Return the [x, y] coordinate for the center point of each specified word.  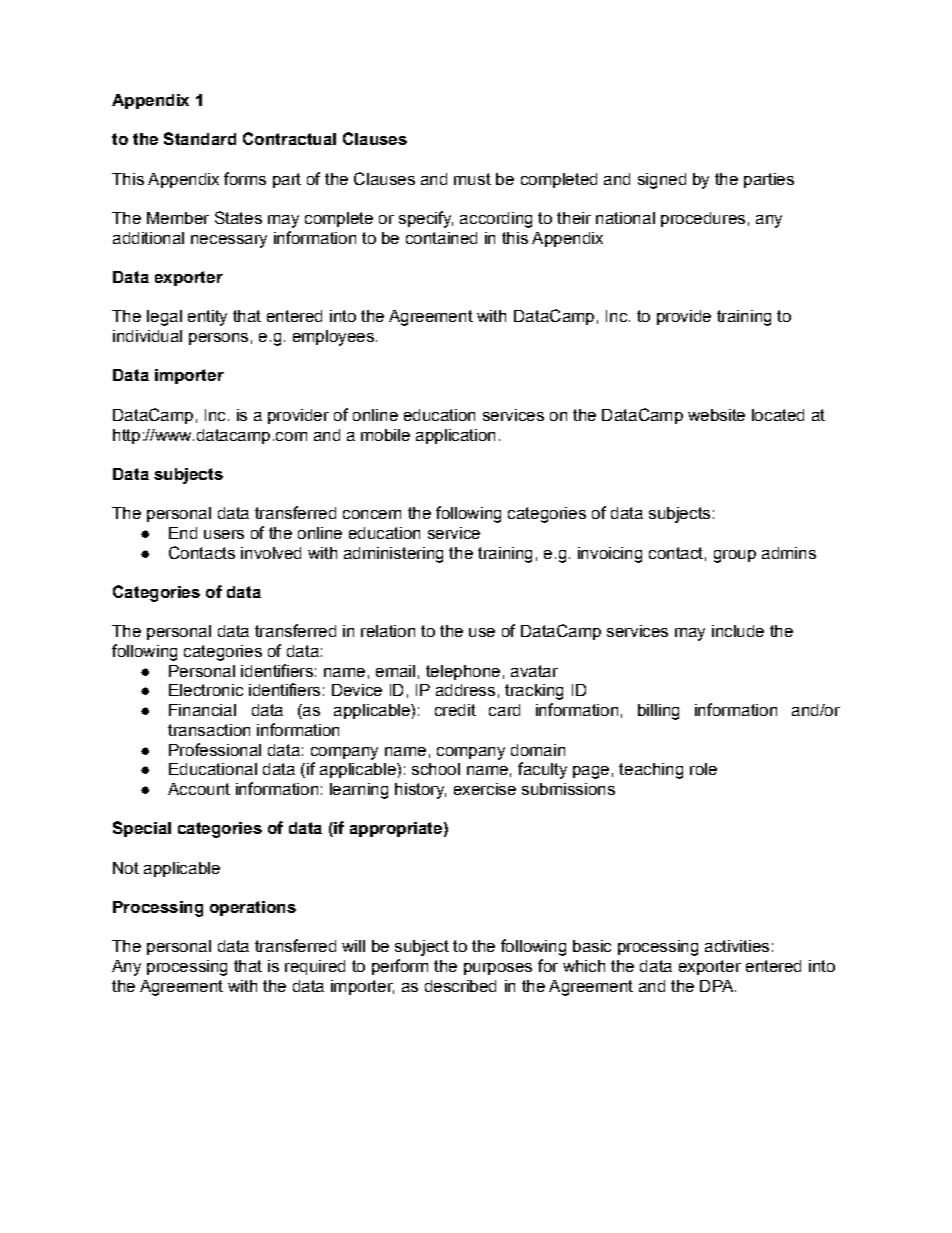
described [460, 986]
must [472, 179]
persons [218, 339]
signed [662, 181]
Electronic [206, 690]
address [465, 690]
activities [737, 946]
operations [253, 908]
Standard [200, 138]
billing [658, 712]
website [716, 415]
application [455, 436]
